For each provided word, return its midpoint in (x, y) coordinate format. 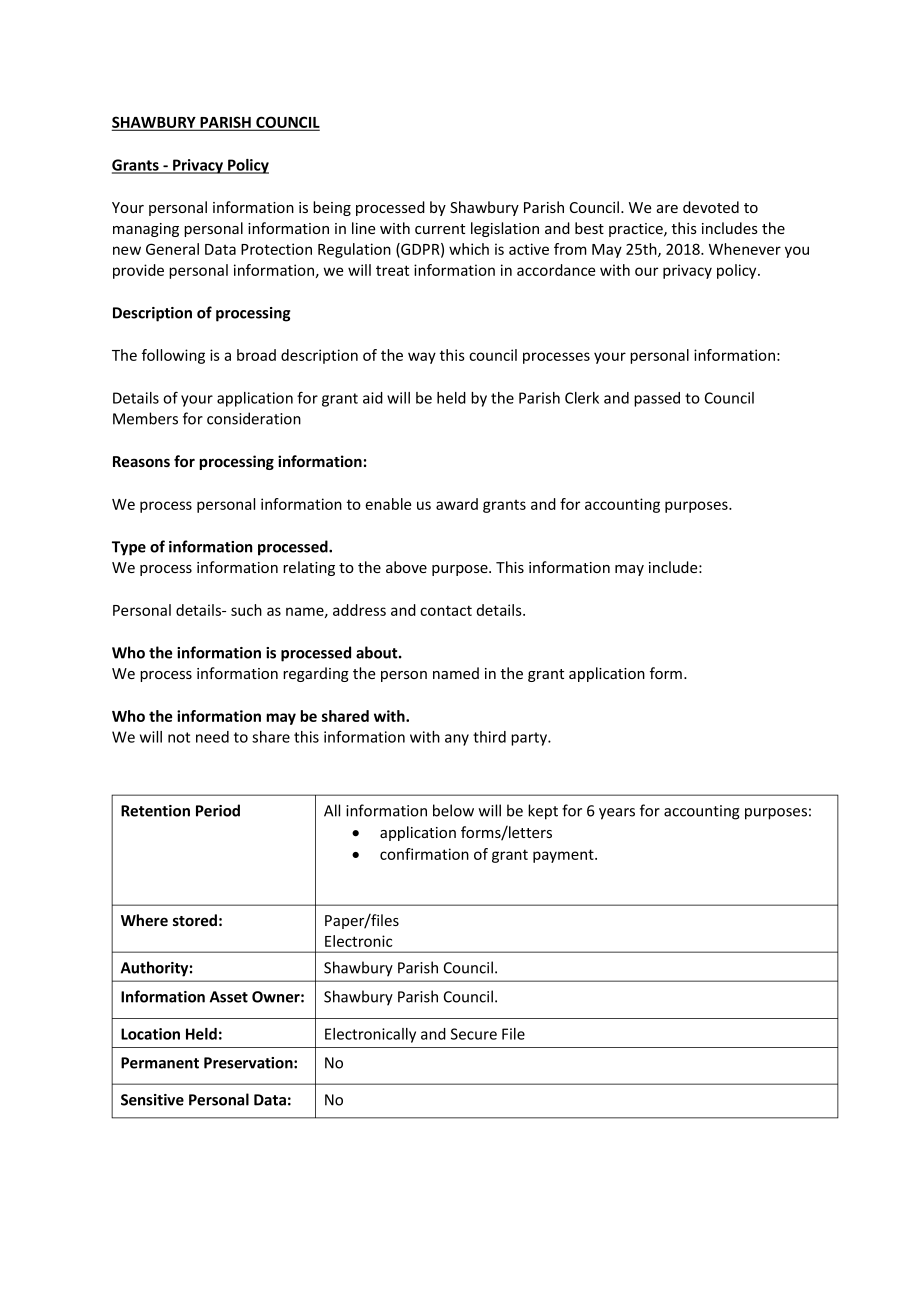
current (440, 229)
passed (657, 399)
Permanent (160, 1063)
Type (129, 548)
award (457, 504)
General (172, 249)
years (617, 814)
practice (637, 230)
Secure (474, 1034)
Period (218, 810)
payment (564, 856)
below (453, 810)
